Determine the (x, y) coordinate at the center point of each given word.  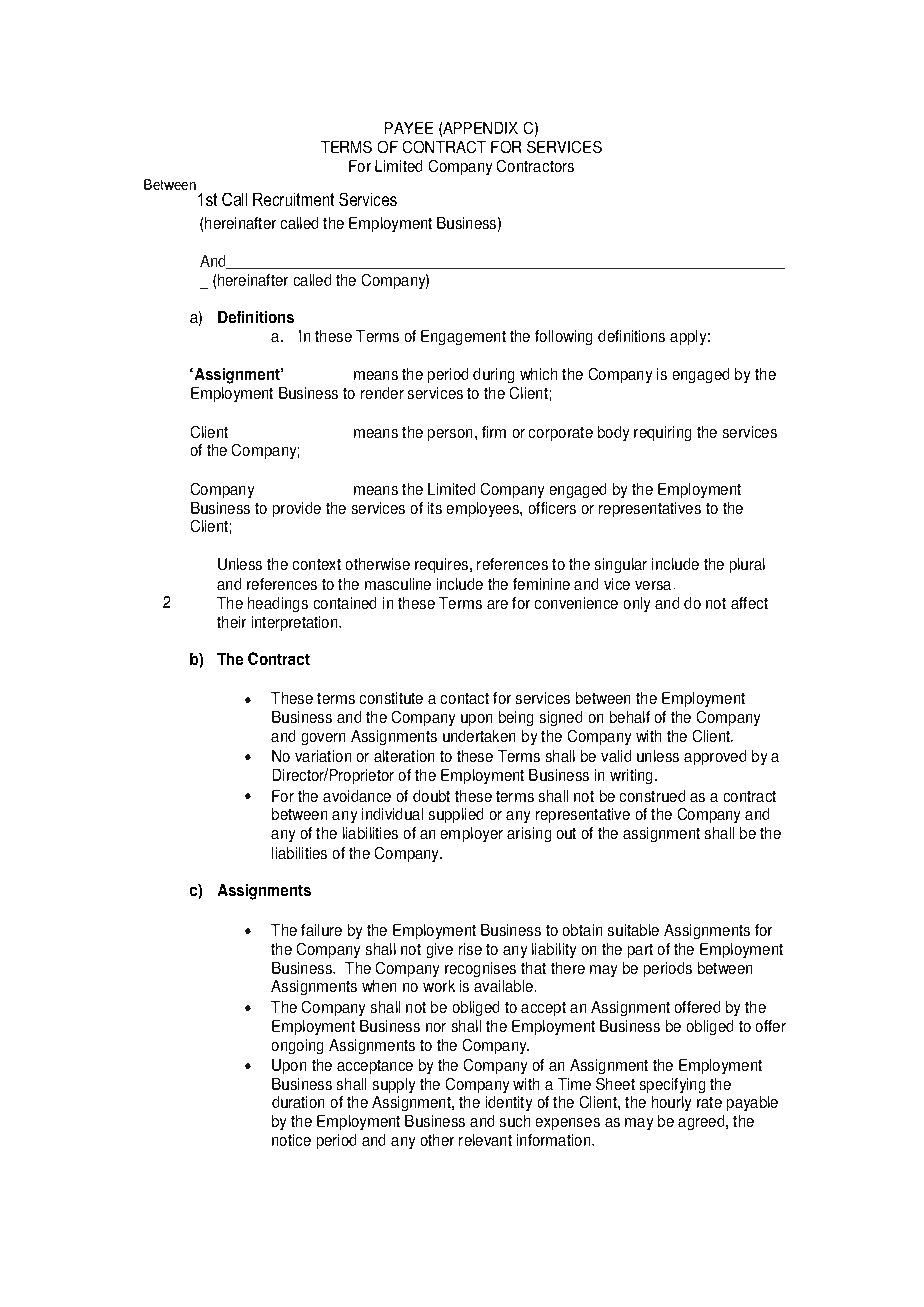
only (637, 604)
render (382, 393)
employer (472, 834)
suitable (633, 930)
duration (298, 1102)
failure (321, 930)
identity (509, 1103)
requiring (662, 433)
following (563, 337)
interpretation (296, 623)
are (497, 604)
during (493, 375)
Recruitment (293, 199)
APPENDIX (480, 128)
